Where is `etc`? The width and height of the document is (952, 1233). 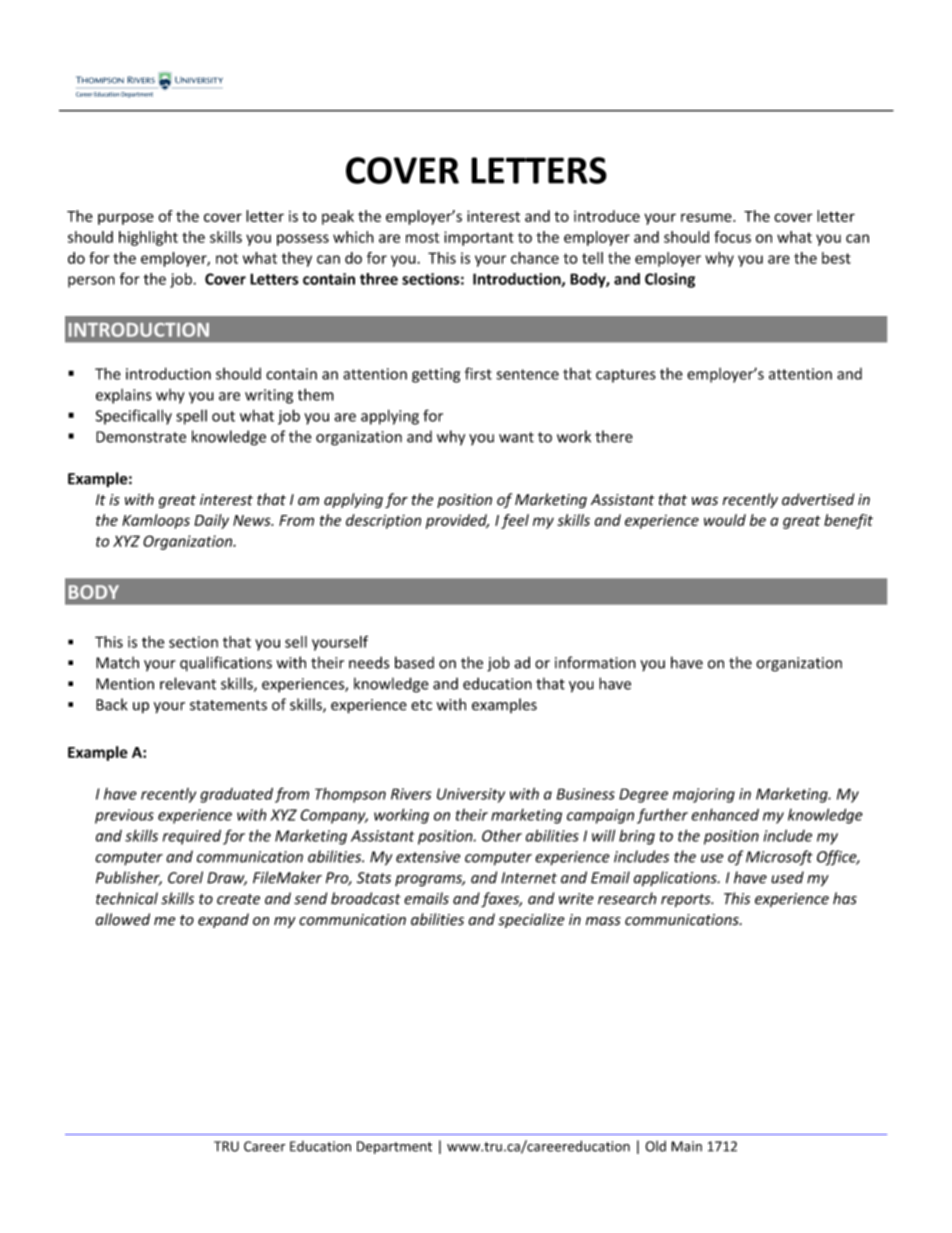 etc is located at coordinates (421, 705).
